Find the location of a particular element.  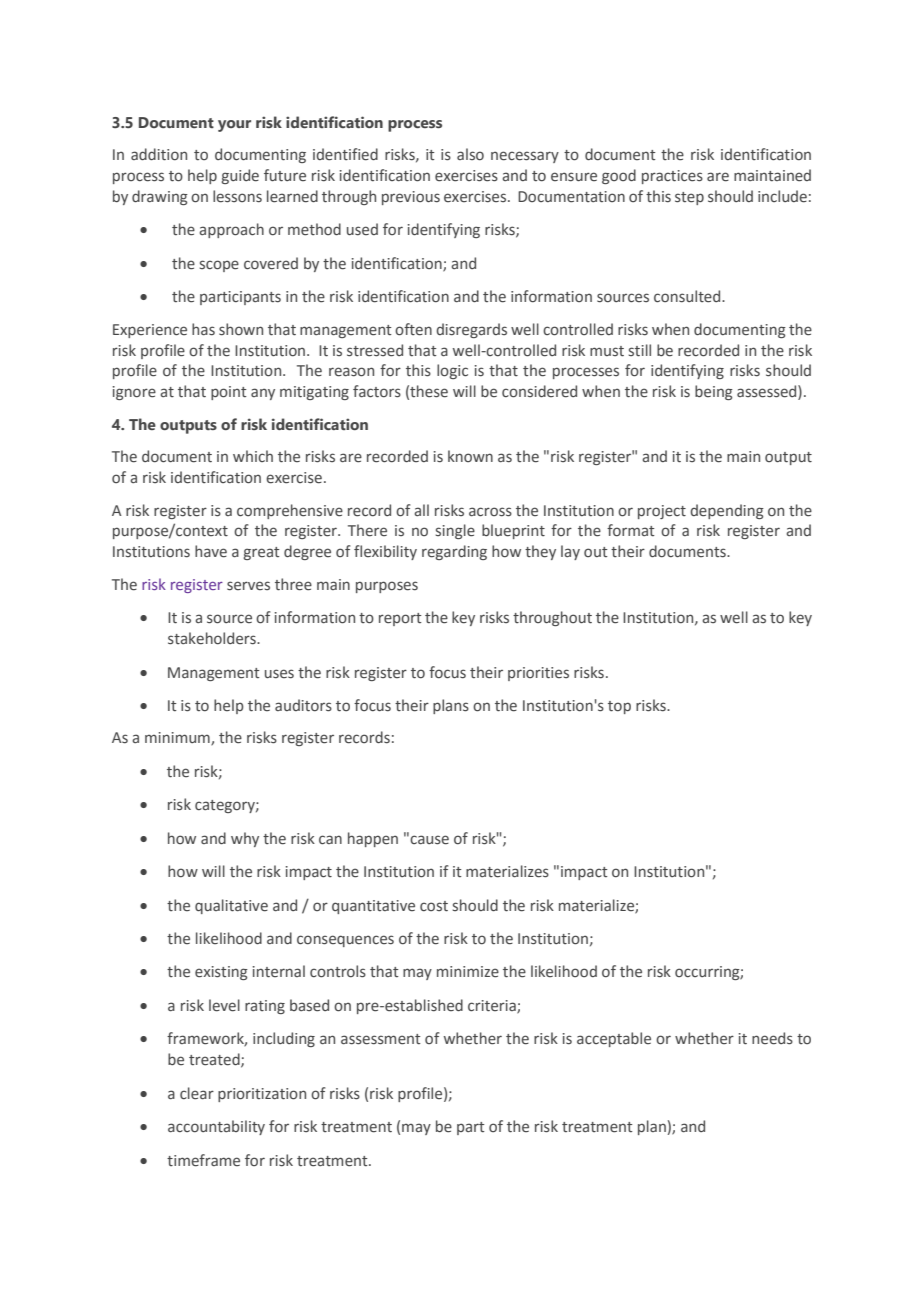

also is located at coordinates (470, 154).
